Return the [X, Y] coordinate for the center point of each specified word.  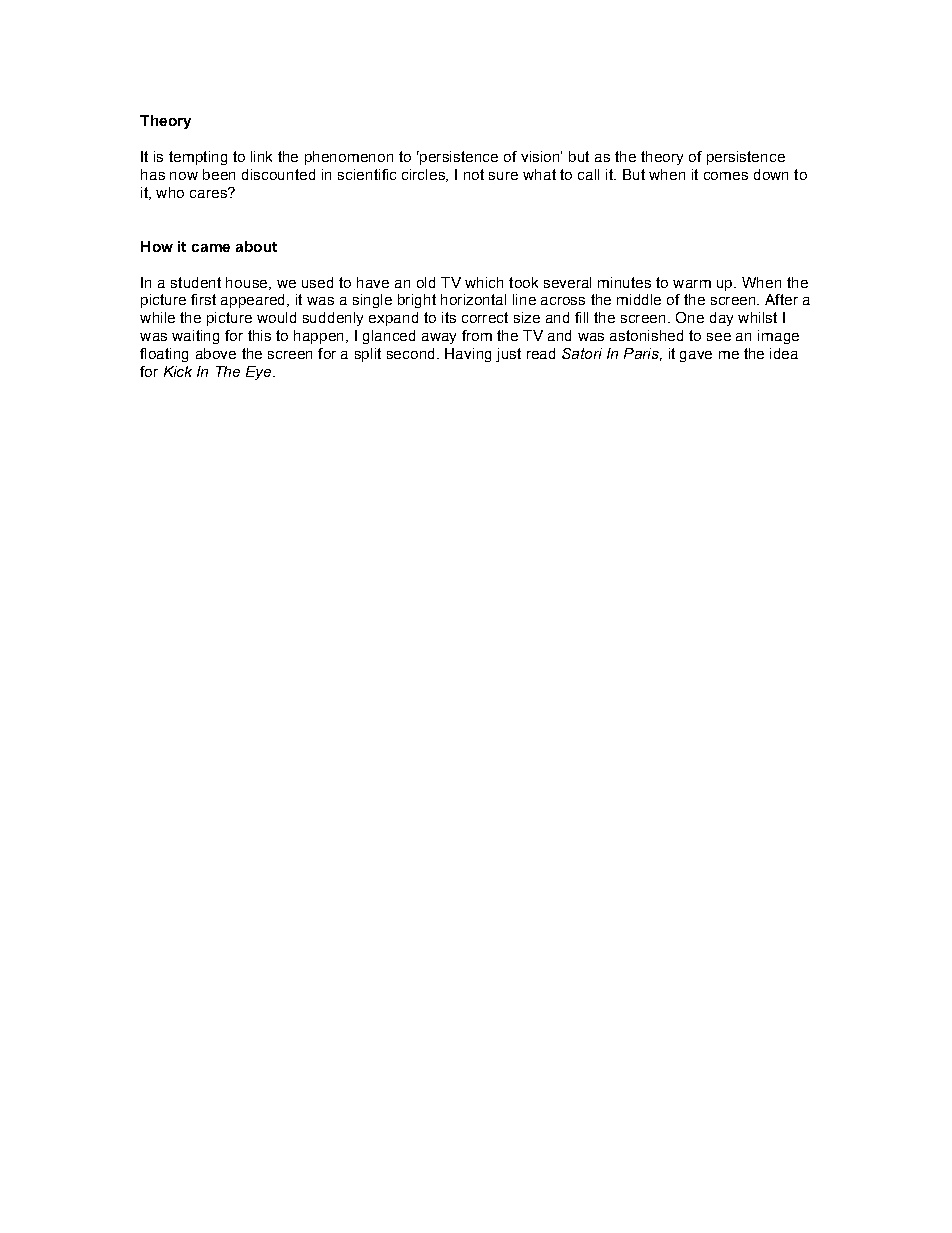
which [484, 282]
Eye [258, 373]
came [211, 248]
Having [468, 355]
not [474, 174]
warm [692, 284]
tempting [198, 158]
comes [726, 176]
